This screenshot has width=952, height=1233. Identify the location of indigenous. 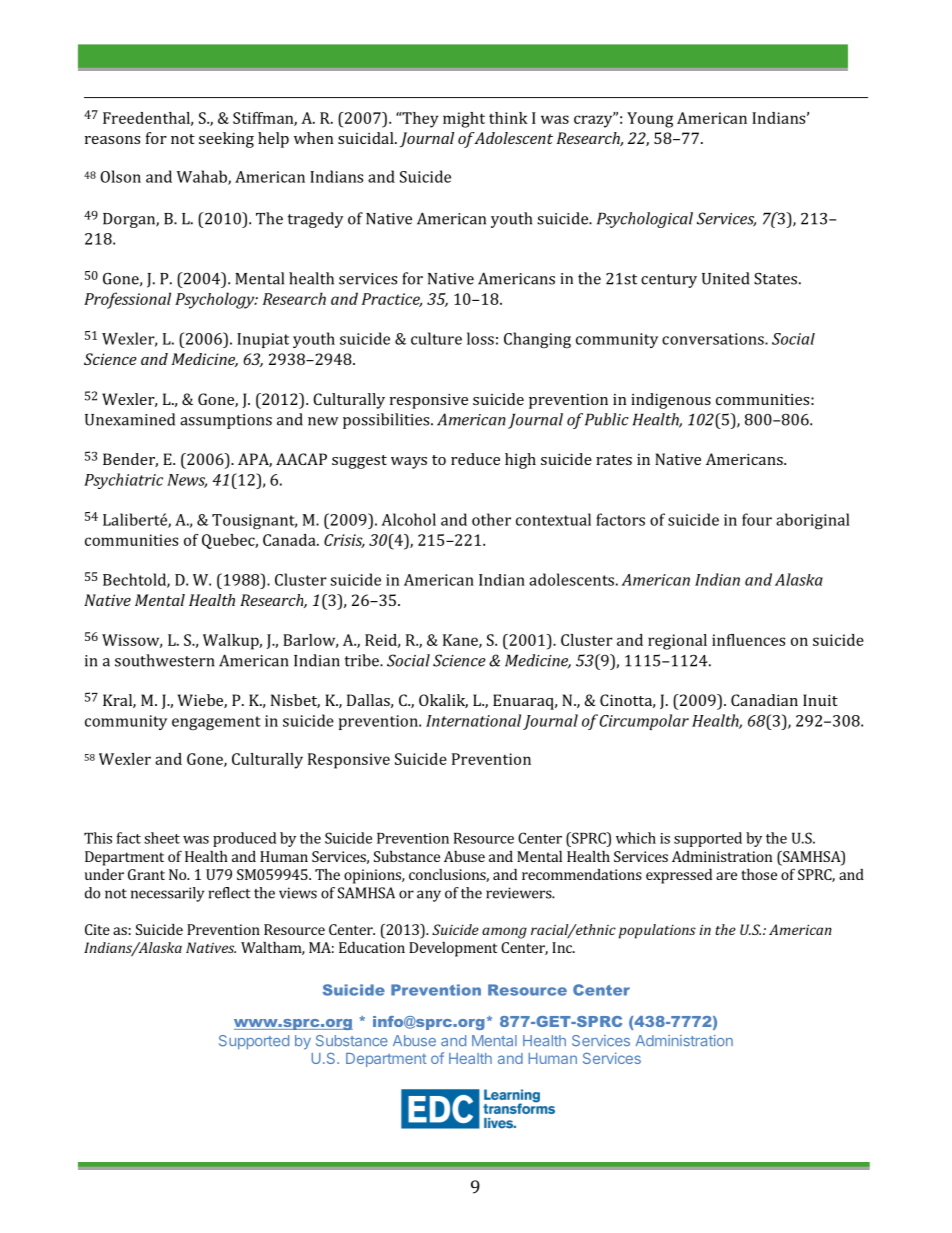
(671, 401).
